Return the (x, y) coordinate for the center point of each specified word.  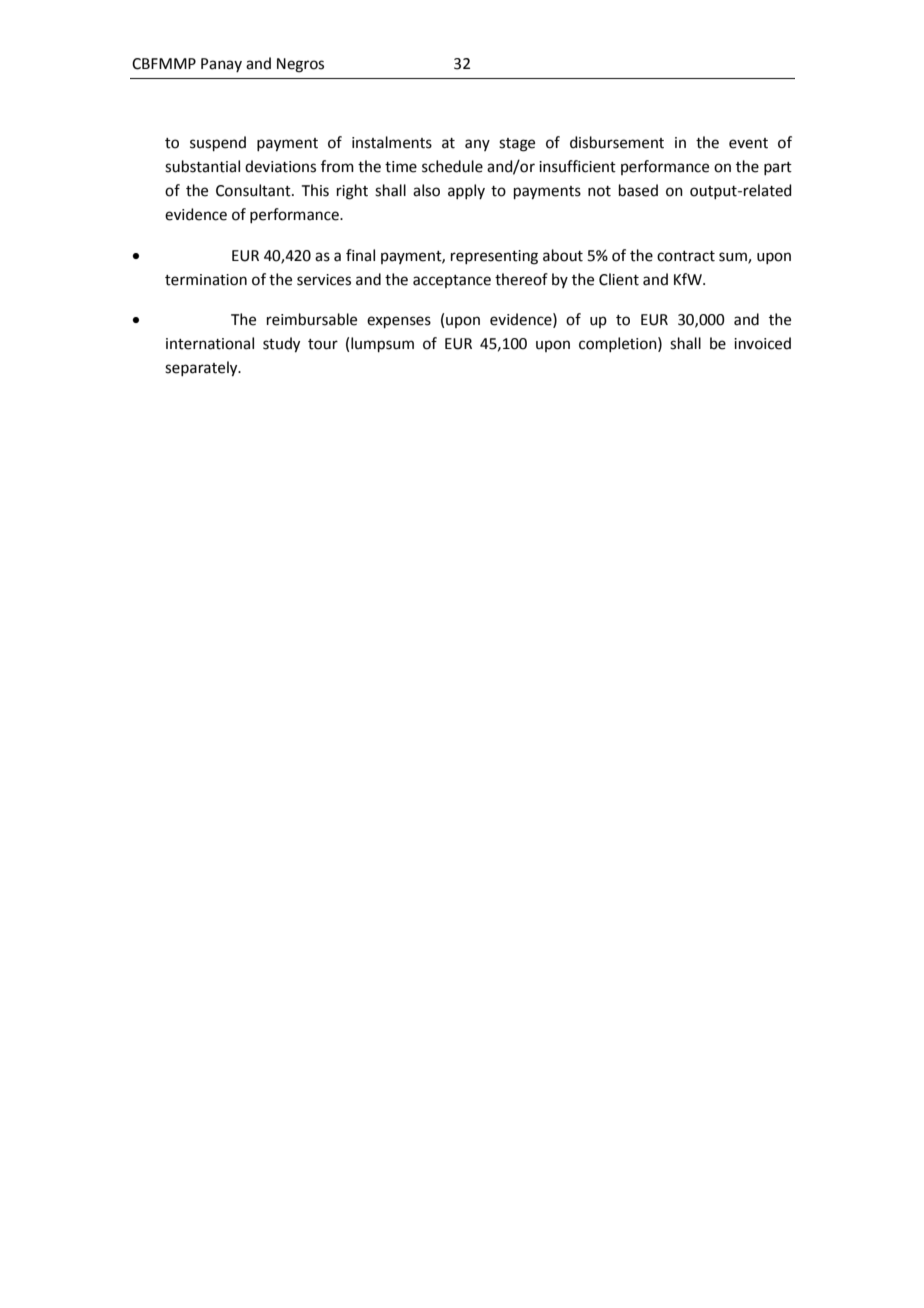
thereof (521, 279)
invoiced (762, 343)
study (281, 345)
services (324, 280)
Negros (300, 65)
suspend (218, 143)
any (477, 145)
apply (466, 191)
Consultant (254, 190)
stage (517, 145)
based (638, 190)
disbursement (617, 142)
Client (619, 279)
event (748, 143)
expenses (399, 322)
